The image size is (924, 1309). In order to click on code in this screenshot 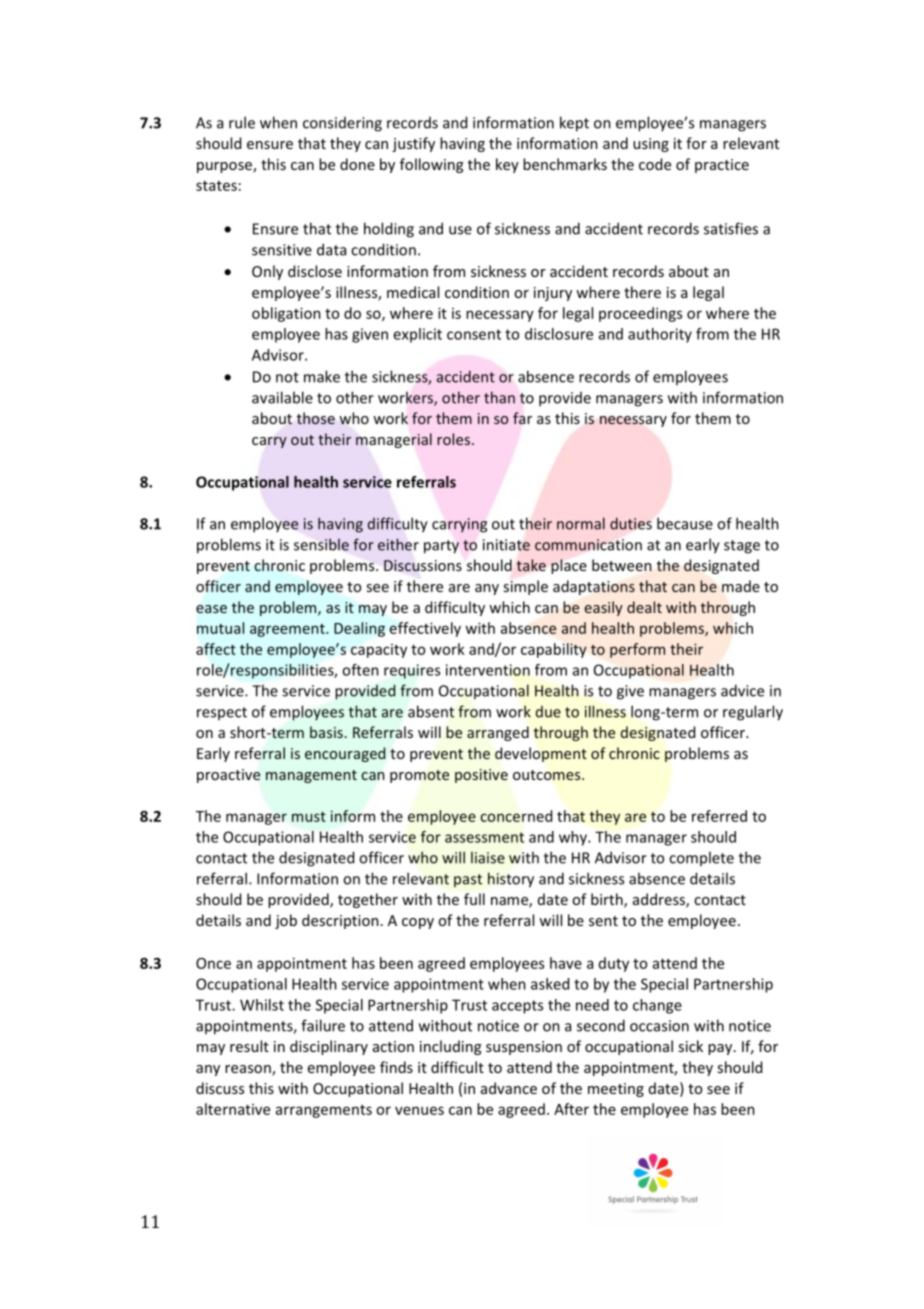, I will do `click(655, 164)`.
